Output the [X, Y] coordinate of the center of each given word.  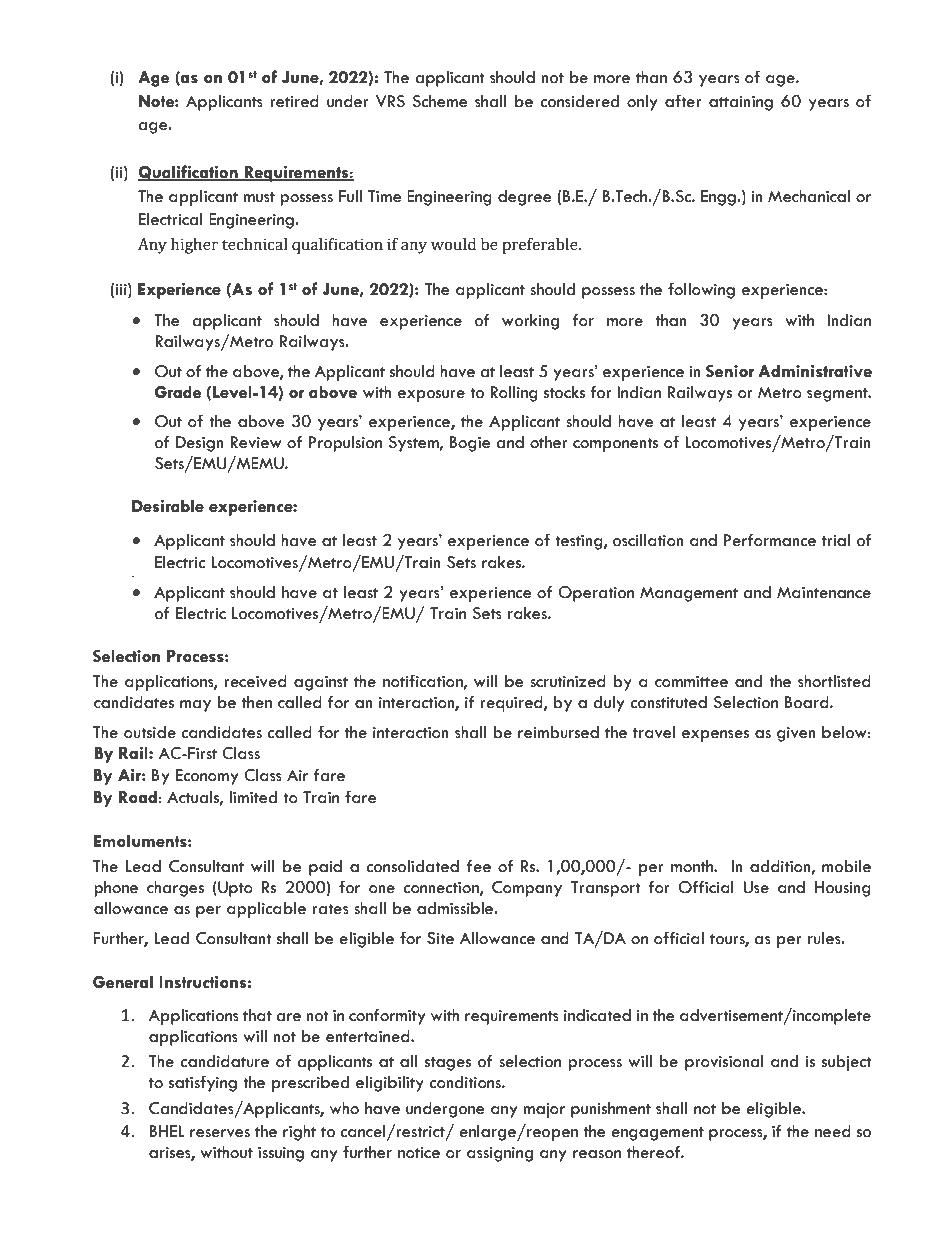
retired [294, 101]
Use [756, 887]
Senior [730, 371]
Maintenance [824, 592]
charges [175, 889]
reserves [220, 1133]
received [255, 681]
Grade [177, 392]
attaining [741, 103]
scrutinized [568, 681]
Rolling [514, 394]
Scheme [440, 101]
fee [479, 866]
